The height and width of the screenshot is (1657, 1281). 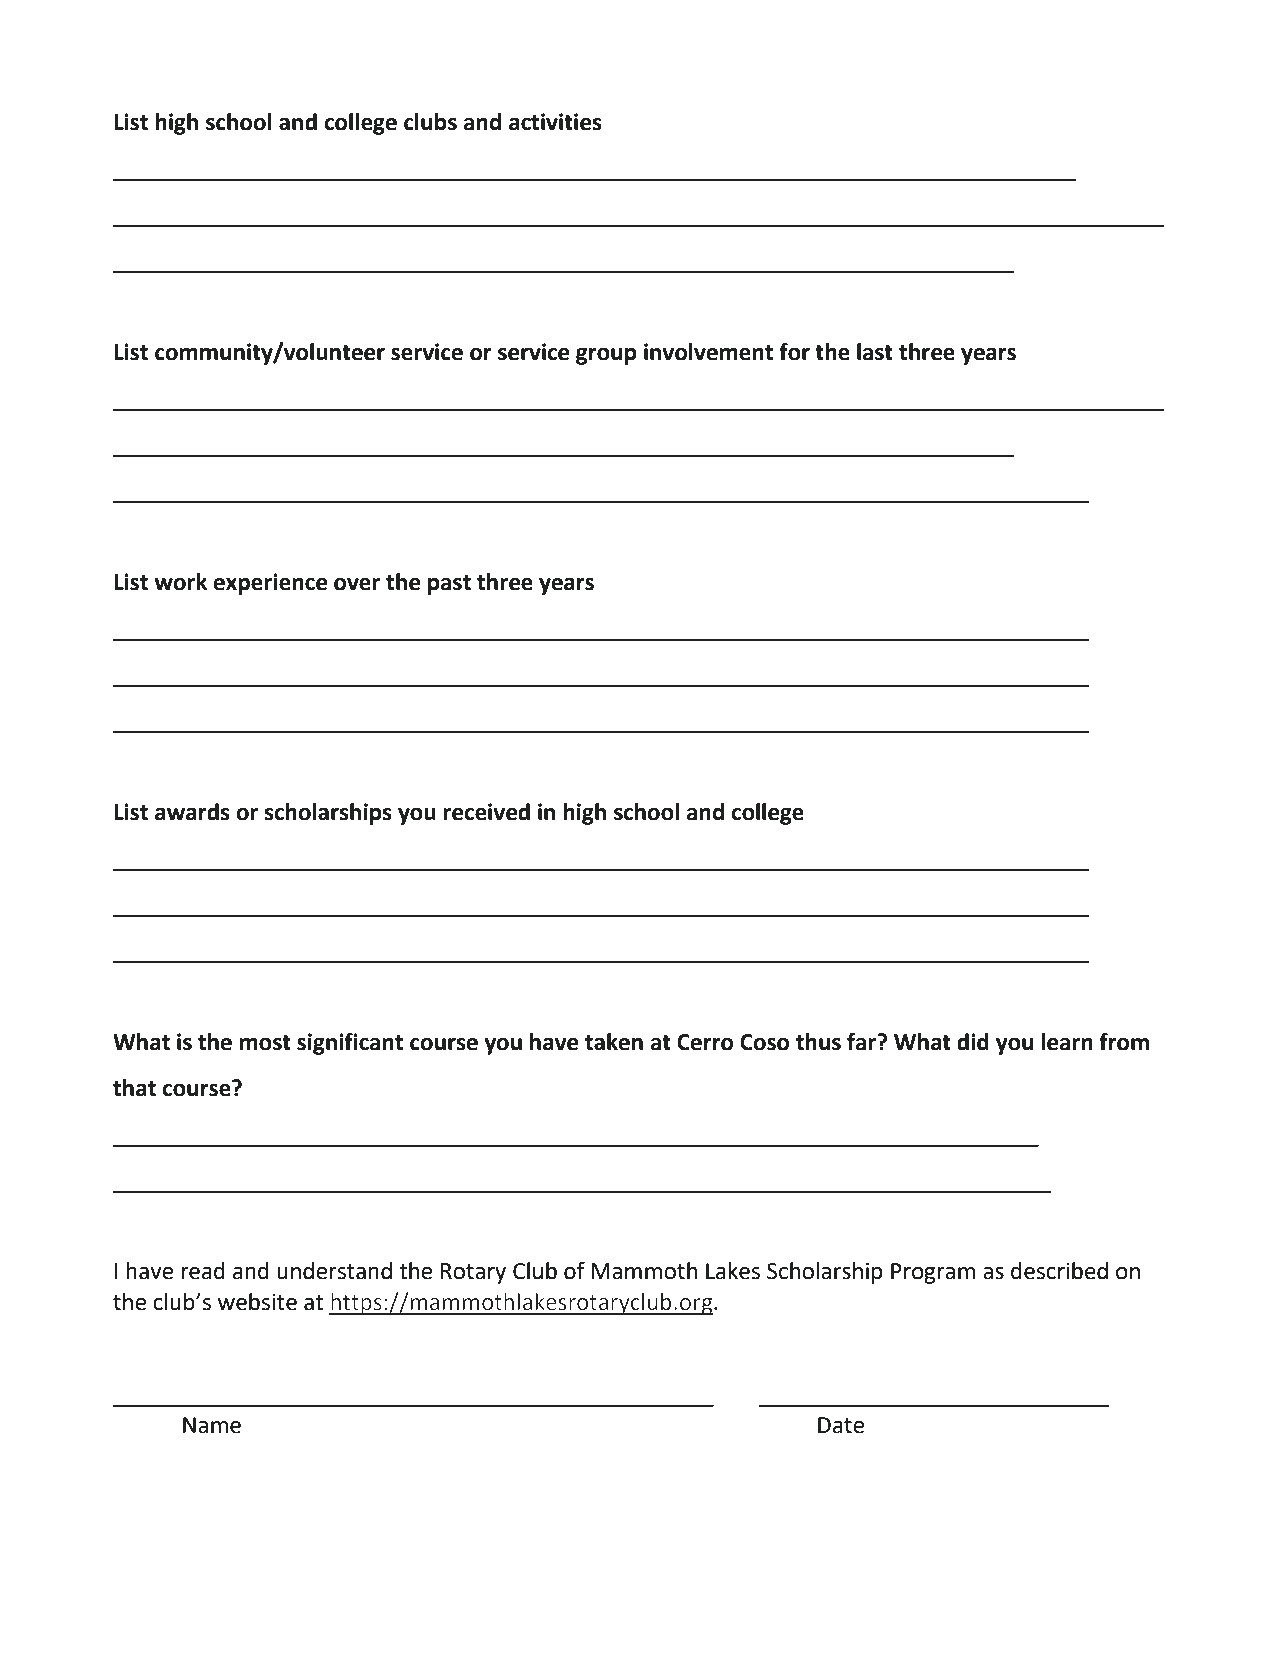 I want to click on last, so click(x=875, y=352).
